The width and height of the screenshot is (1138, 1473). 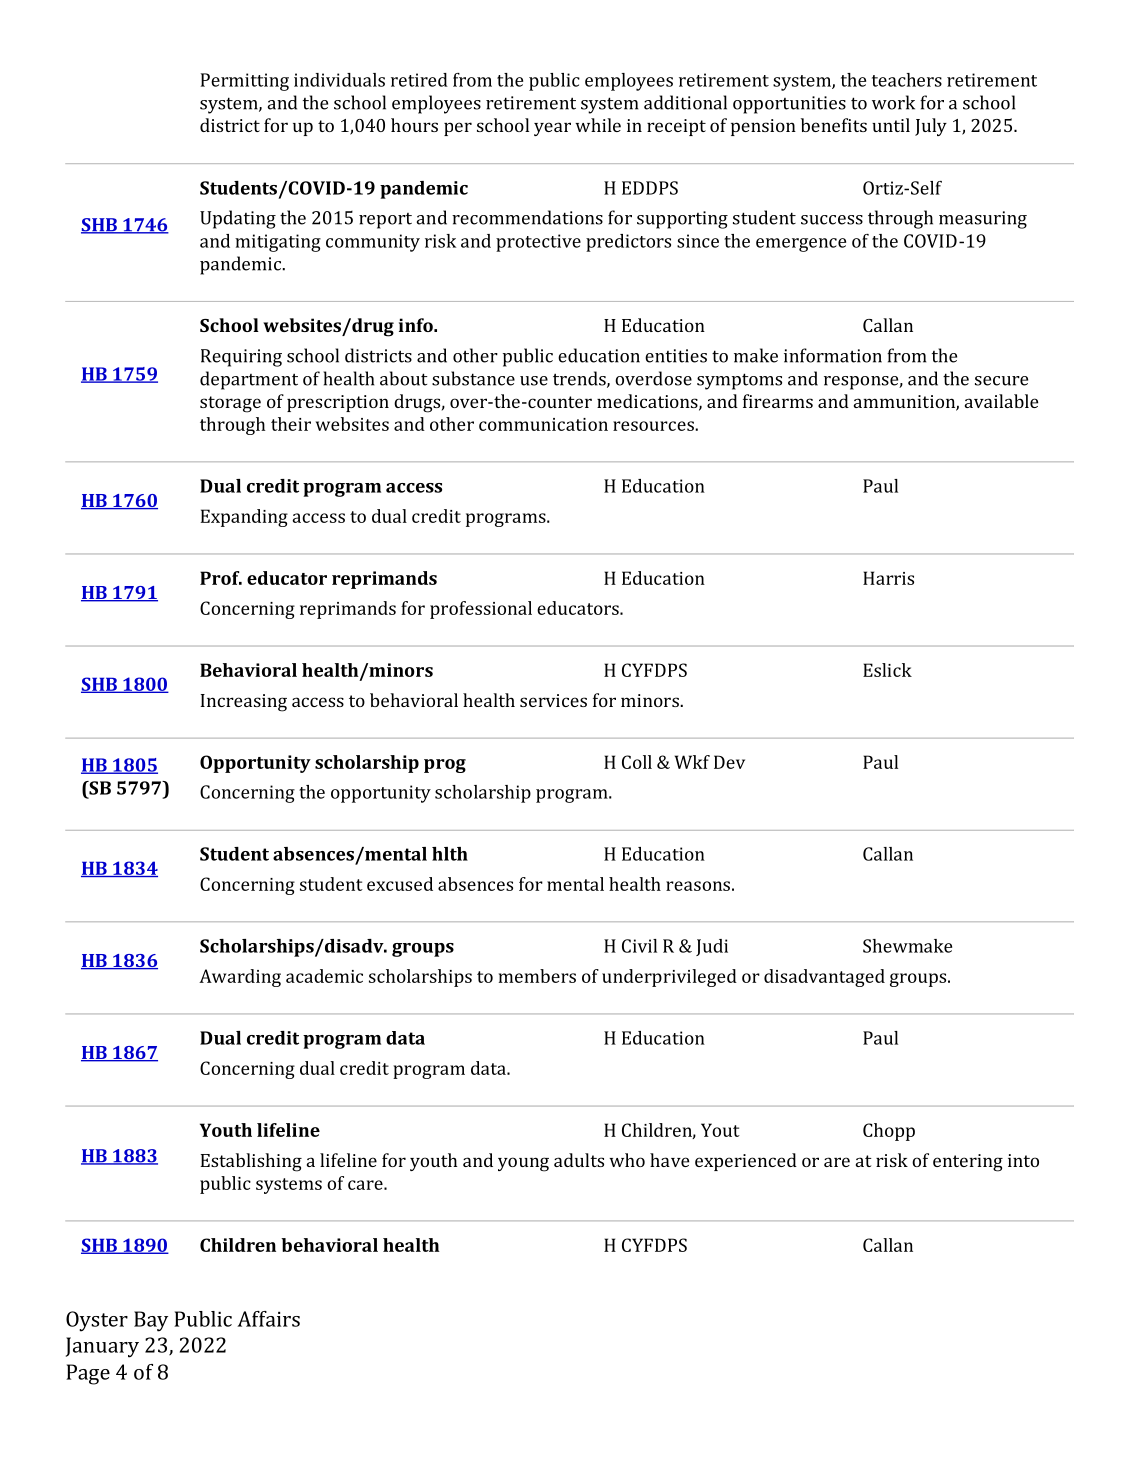 What do you see at coordinates (543, 424) in the screenshot?
I see `communication` at bounding box center [543, 424].
